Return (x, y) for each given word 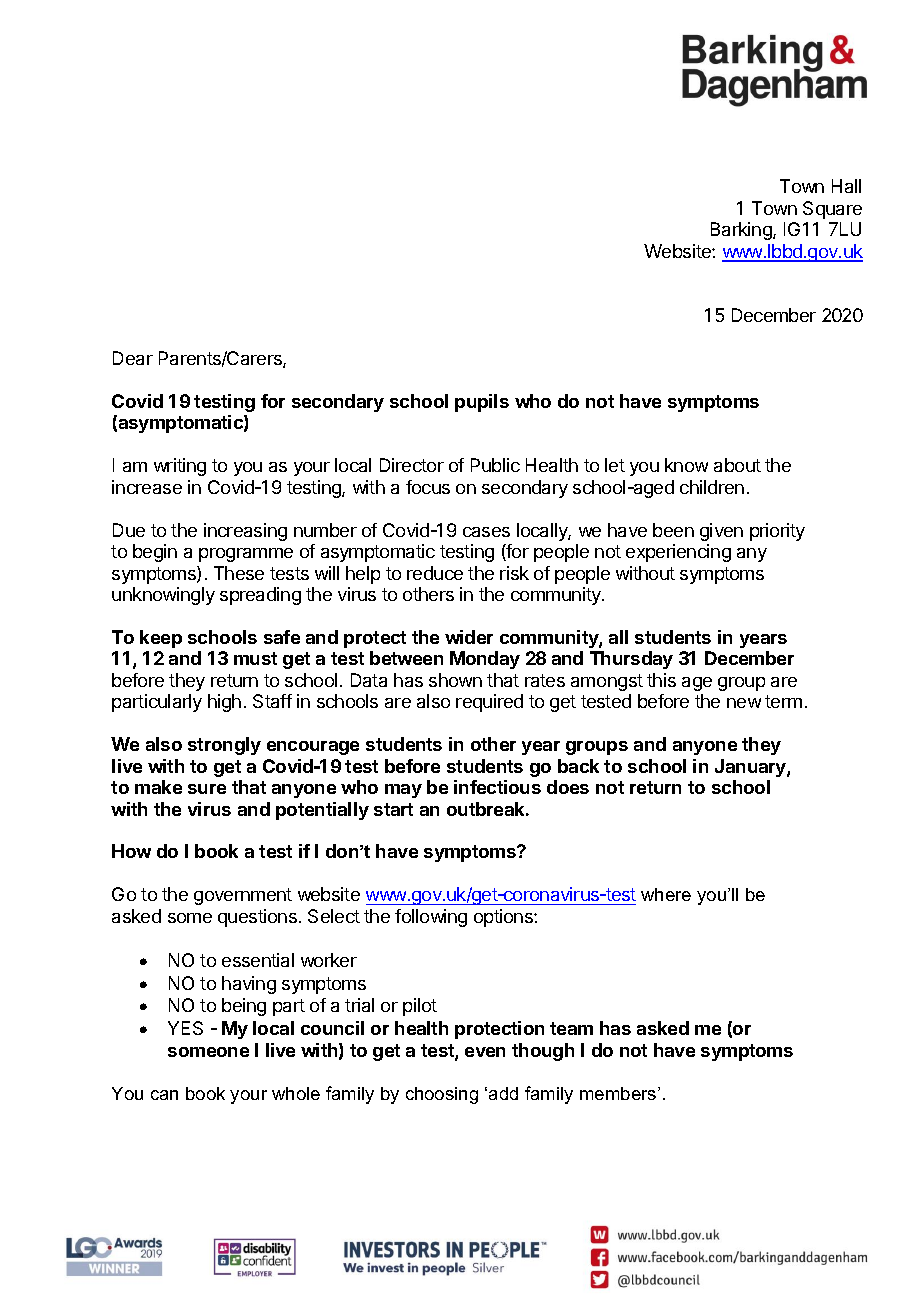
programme (246, 555)
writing (180, 467)
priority (777, 532)
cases (486, 532)
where (666, 894)
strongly (224, 746)
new (744, 703)
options (504, 918)
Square (832, 210)
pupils (482, 403)
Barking (742, 231)
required (489, 703)
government (243, 896)
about (737, 465)
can (164, 1095)
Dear (133, 358)
